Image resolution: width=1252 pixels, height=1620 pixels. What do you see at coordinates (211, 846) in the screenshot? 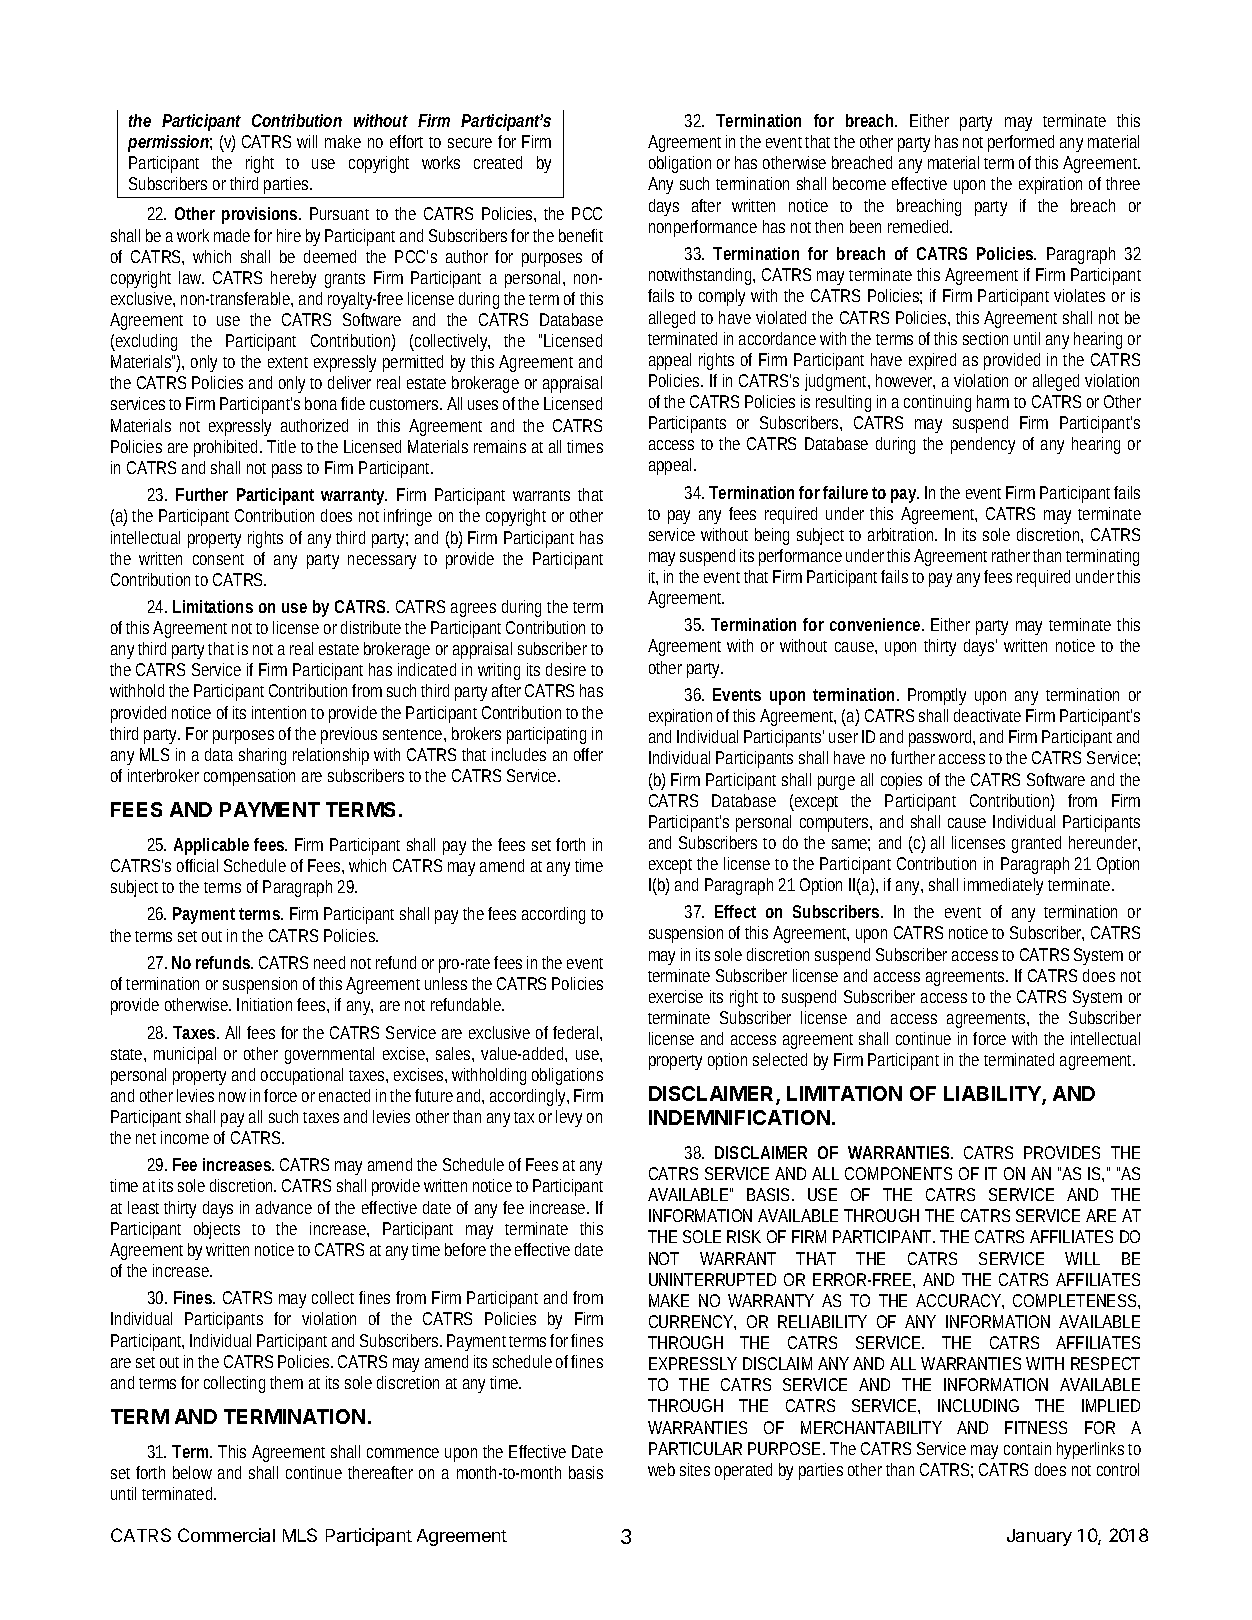
I see `Applicable` at bounding box center [211, 846].
